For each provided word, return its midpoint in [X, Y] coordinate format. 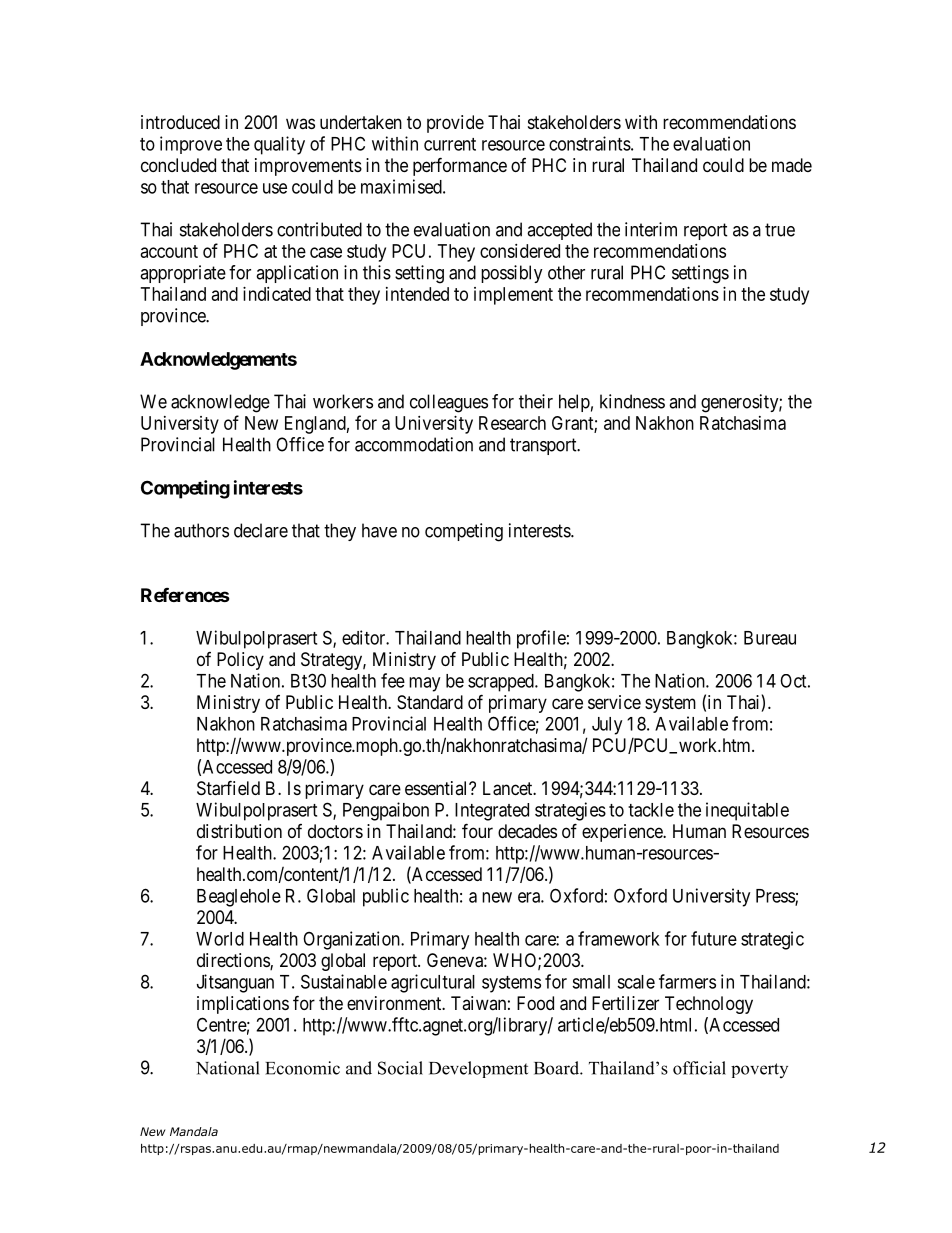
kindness [632, 401]
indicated [277, 294]
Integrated [492, 812]
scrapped [502, 683]
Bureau [770, 638]
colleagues [449, 403]
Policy [240, 661]
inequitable [747, 811]
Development [478, 1069]
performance [460, 166]
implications [243, 1005]
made [792, 165]
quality [279, 145]
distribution [239, 831]
